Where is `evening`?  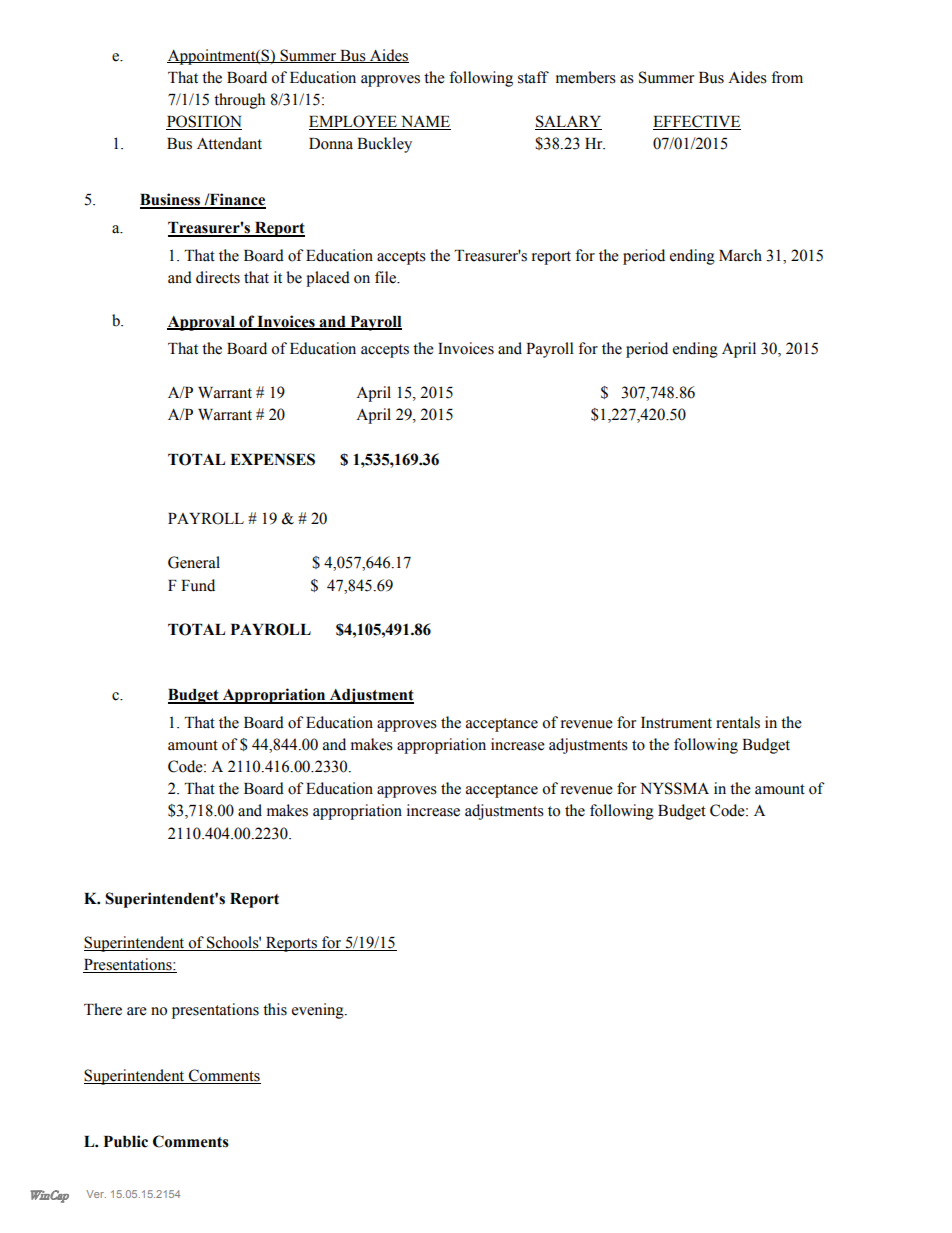 evening is located at coordinates (319, 1011).
